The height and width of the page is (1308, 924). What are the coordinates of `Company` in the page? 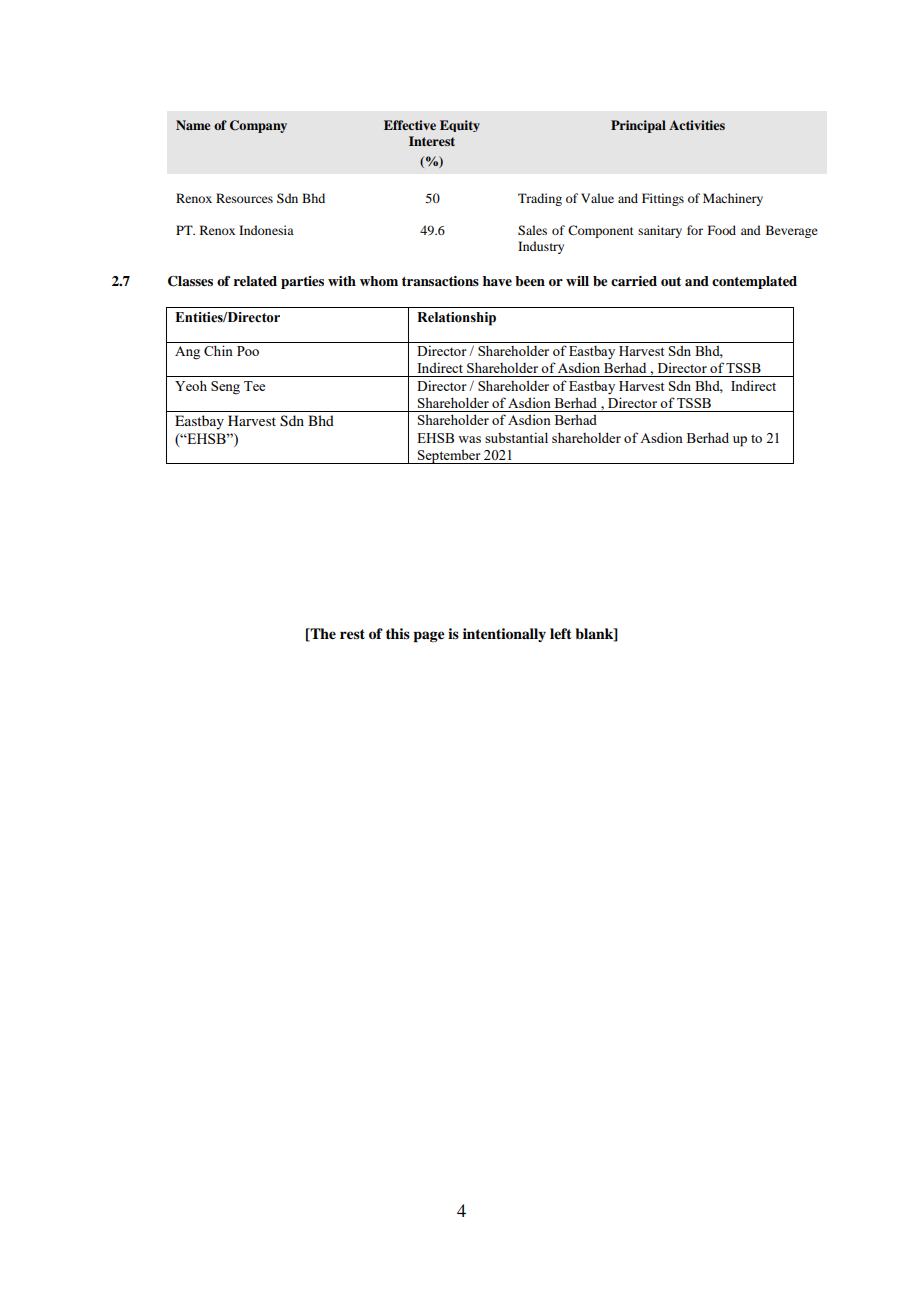 It's located at (258, 126).
